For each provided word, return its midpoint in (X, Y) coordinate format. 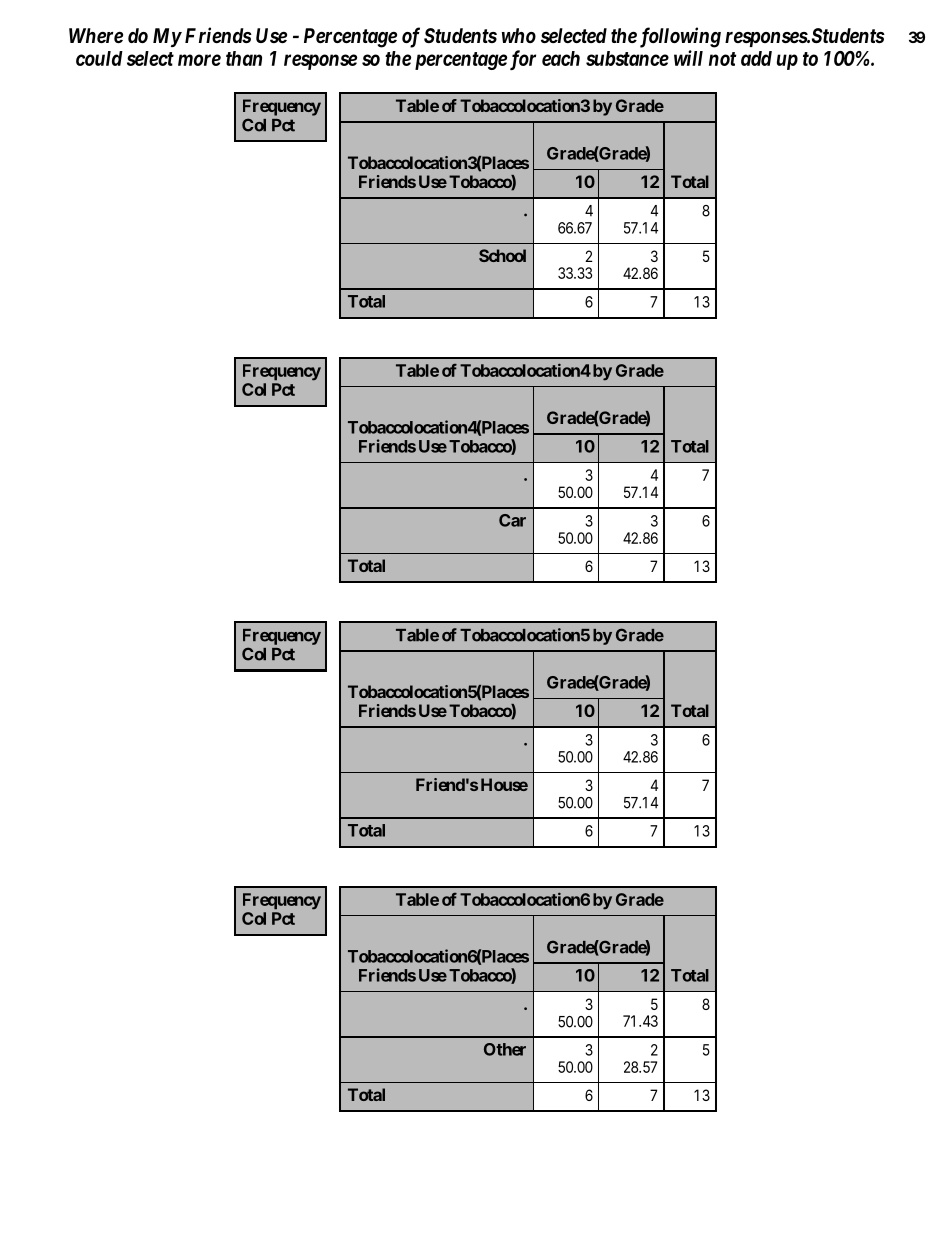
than (244, 58)
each (561, 58)
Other (505, 1049)
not (722, 59)
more (199, 60)
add (756, 58)
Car (512, 520)
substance (627, 58)
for (523, 60)
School (502, 255)
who (519, 35)
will (688, 58)
